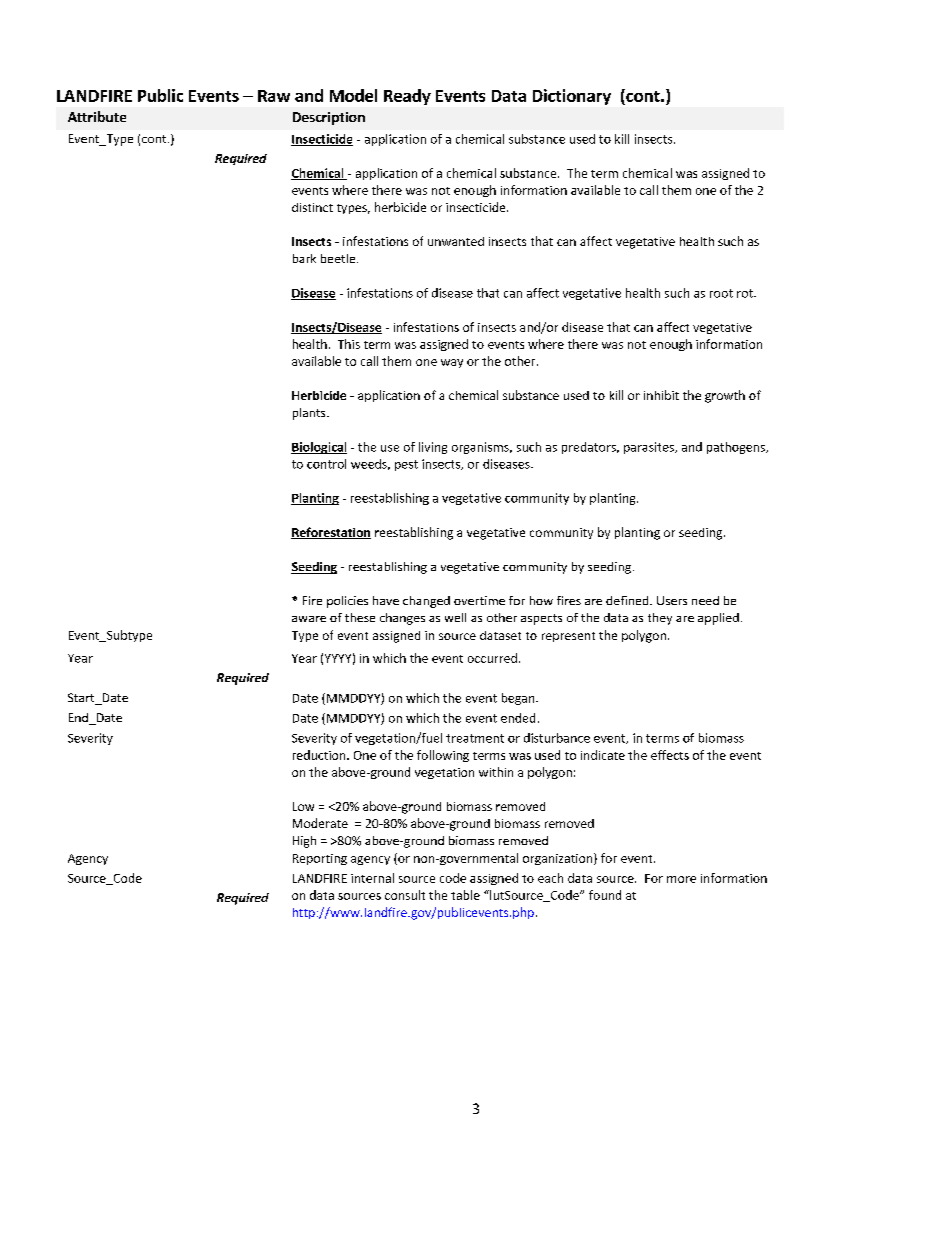 Image resolution: width=952 pixels, height=1233 pixels. Describe the element at coordinates (721, 293) in the page. I see `root` at that location.
